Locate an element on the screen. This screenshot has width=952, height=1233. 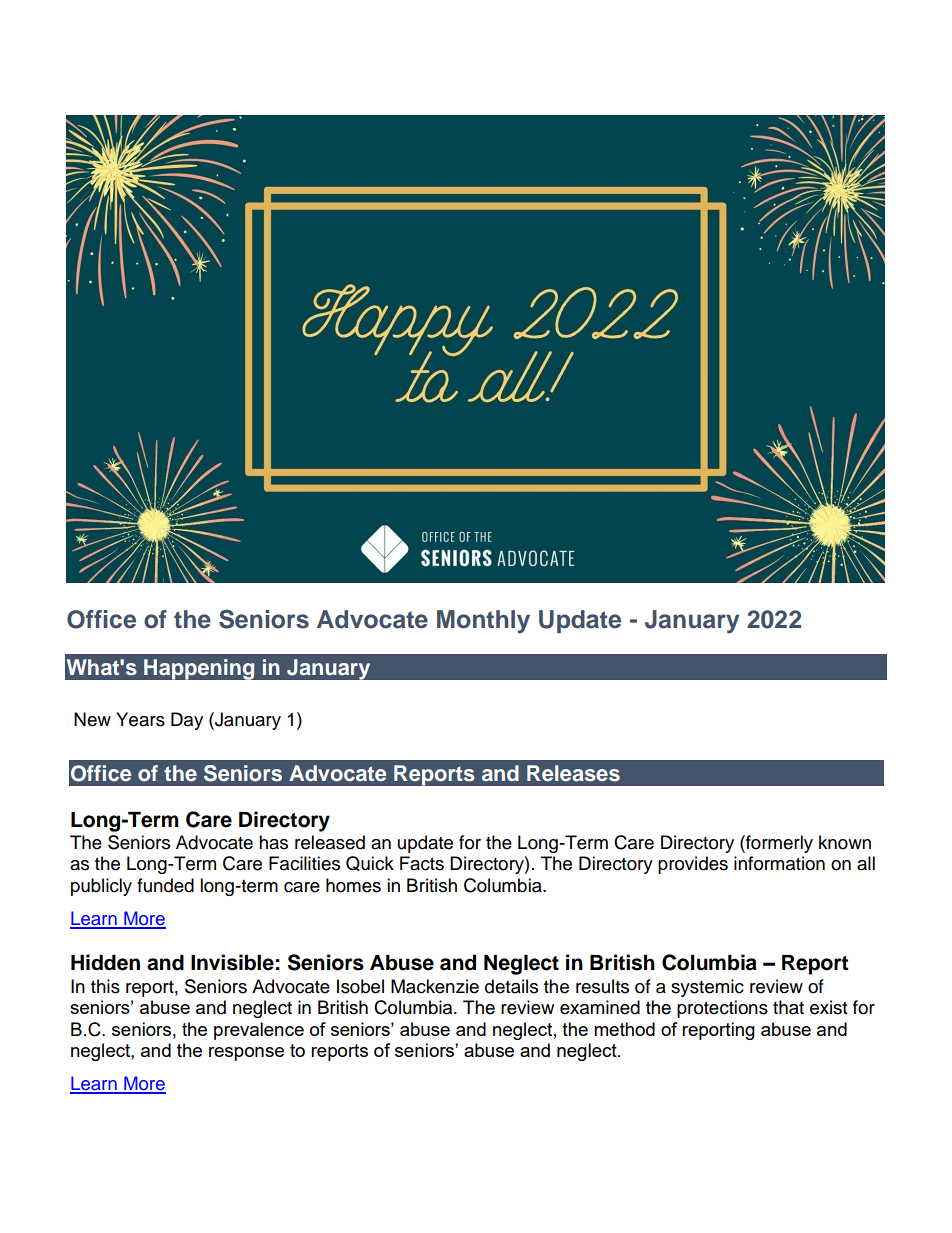
Releases is located at coordinates (573, 773).
